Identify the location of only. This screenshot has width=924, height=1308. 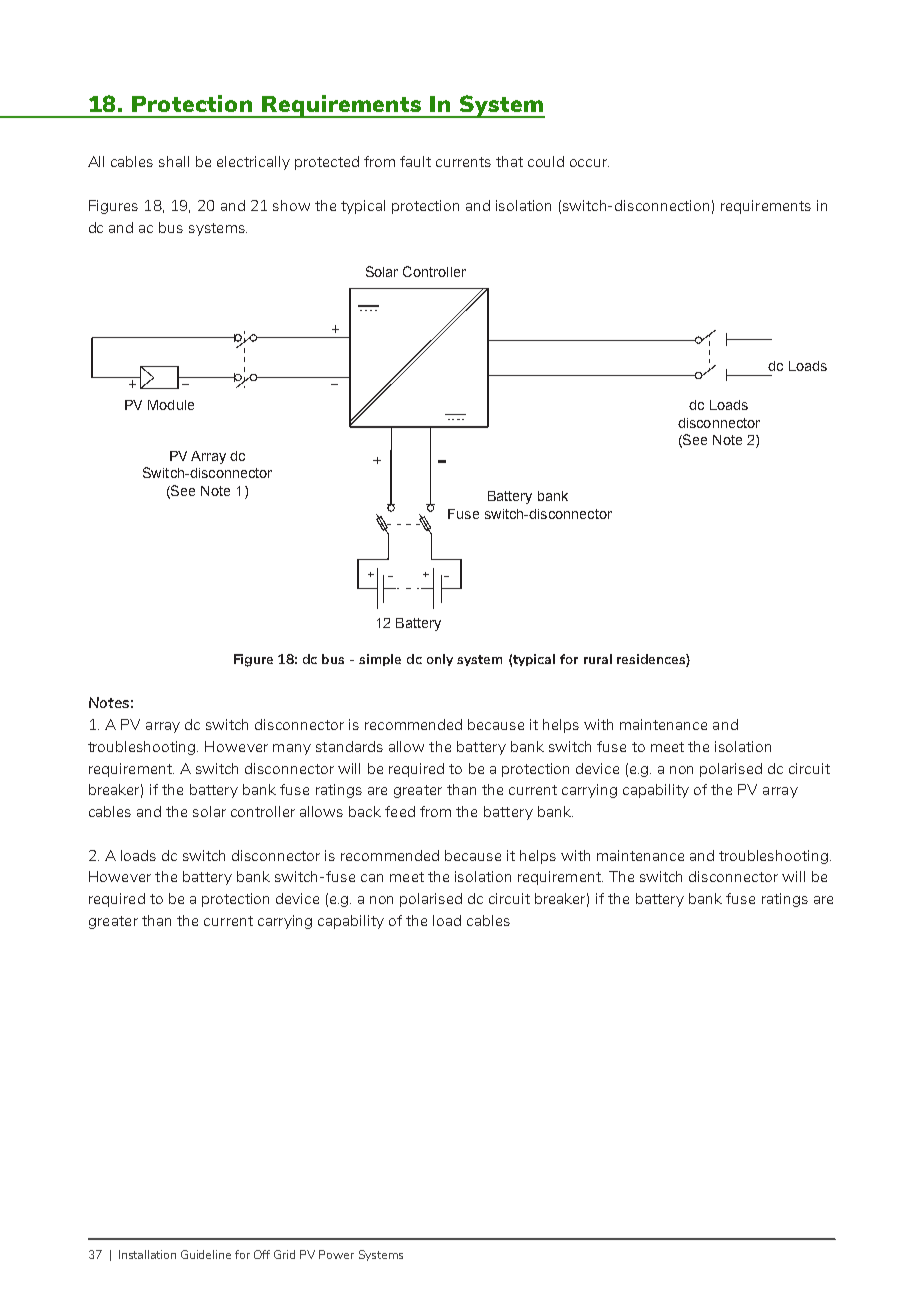
(440, 660).
